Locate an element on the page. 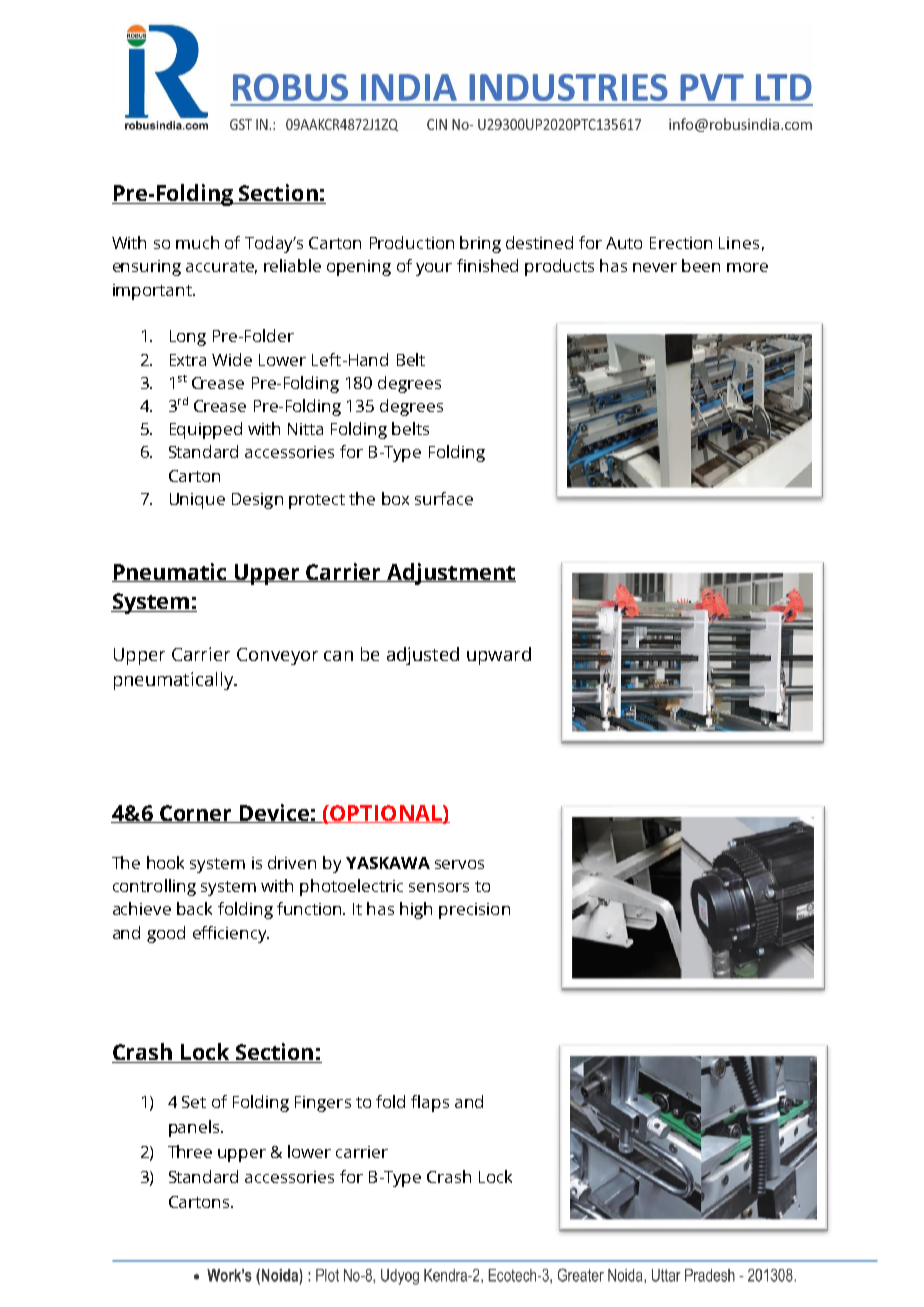 This document has height=1307, width=924. upward is located at coordinates (499, 656).
